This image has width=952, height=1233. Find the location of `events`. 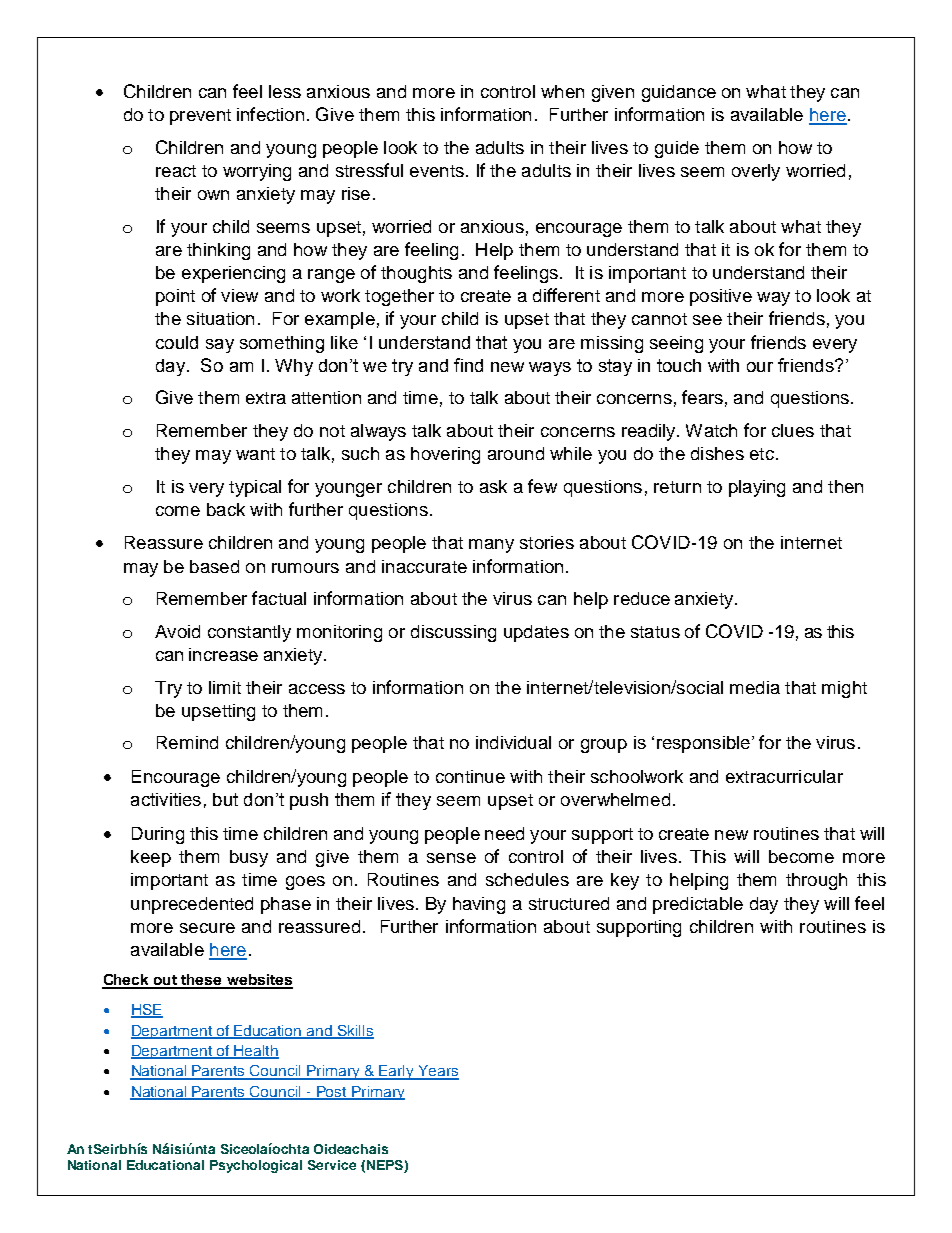

events is located at coordinates (437, 171).
